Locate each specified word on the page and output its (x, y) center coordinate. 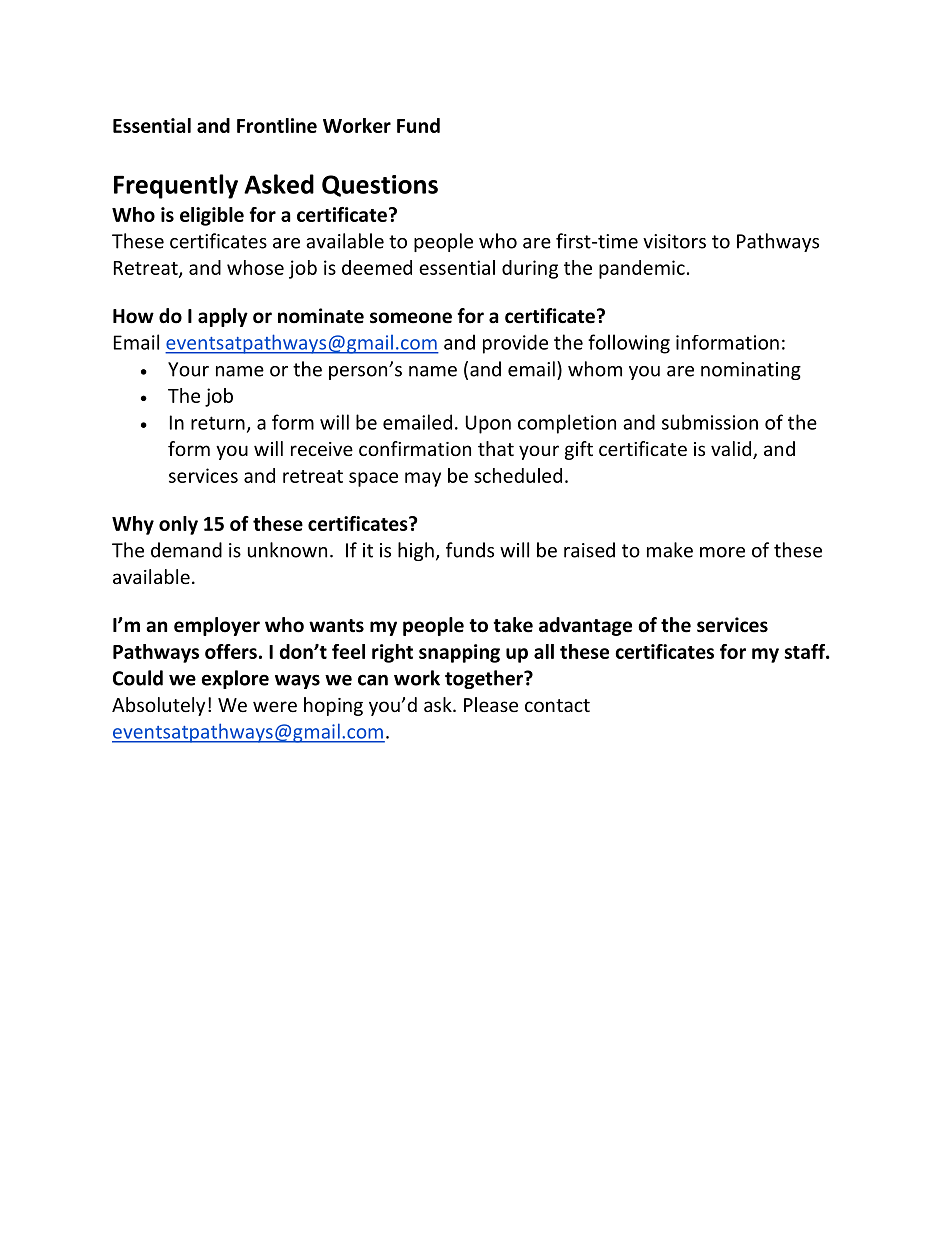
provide (515, 344)
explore (235, 679)
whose (255, 267)
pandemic (642, 269)
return (218, 423)
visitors (674, 241)
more (722, 552)
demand (186, 550)
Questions (380, 186)
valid (732, 450)
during (530, 269)
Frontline (277, 125)
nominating (751, 371)
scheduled (518, 475)
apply (223, 317)
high (416, 551)
